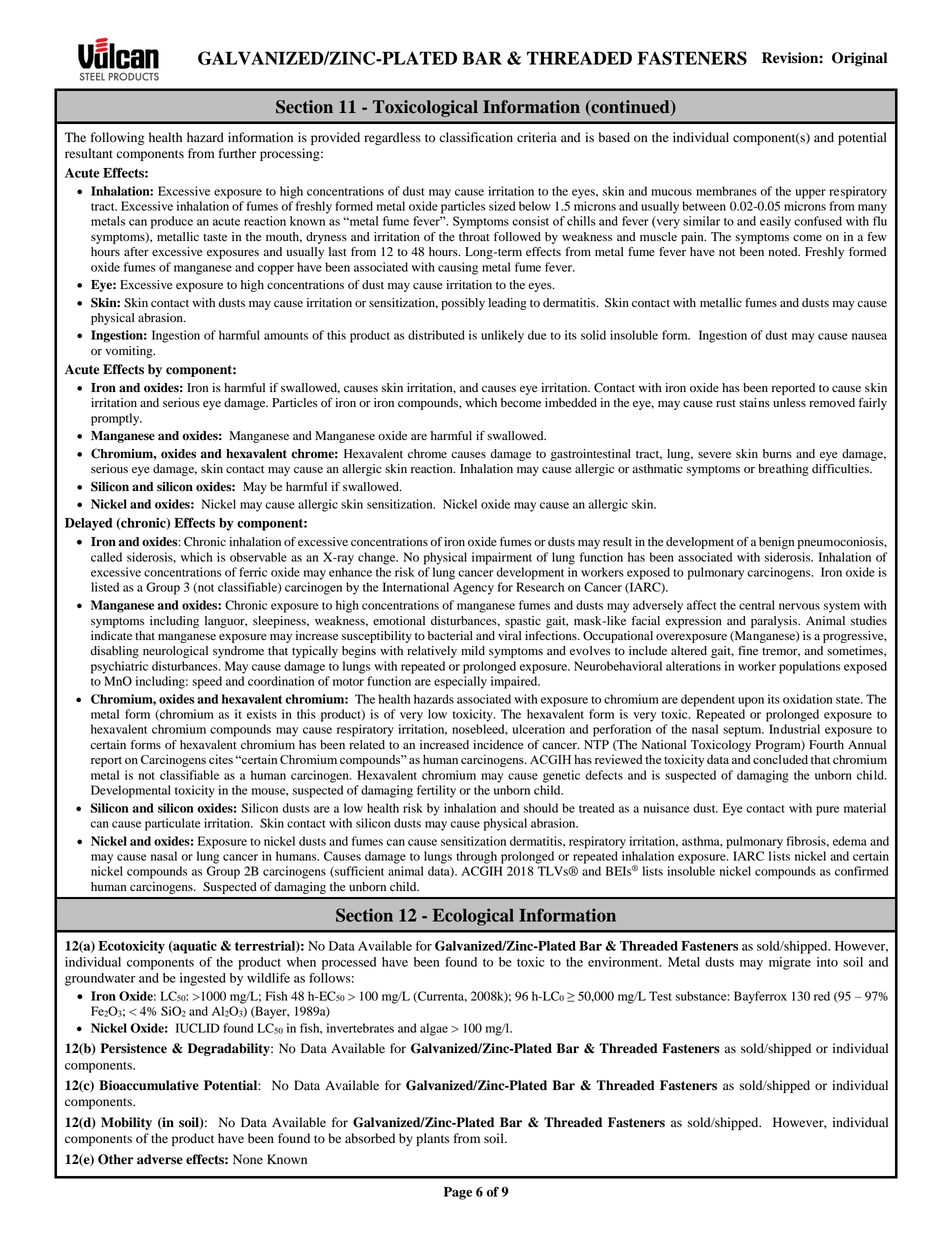  Describe the element at coordinates (458, 1193) in the screenshot. I see `Page` at that location.
